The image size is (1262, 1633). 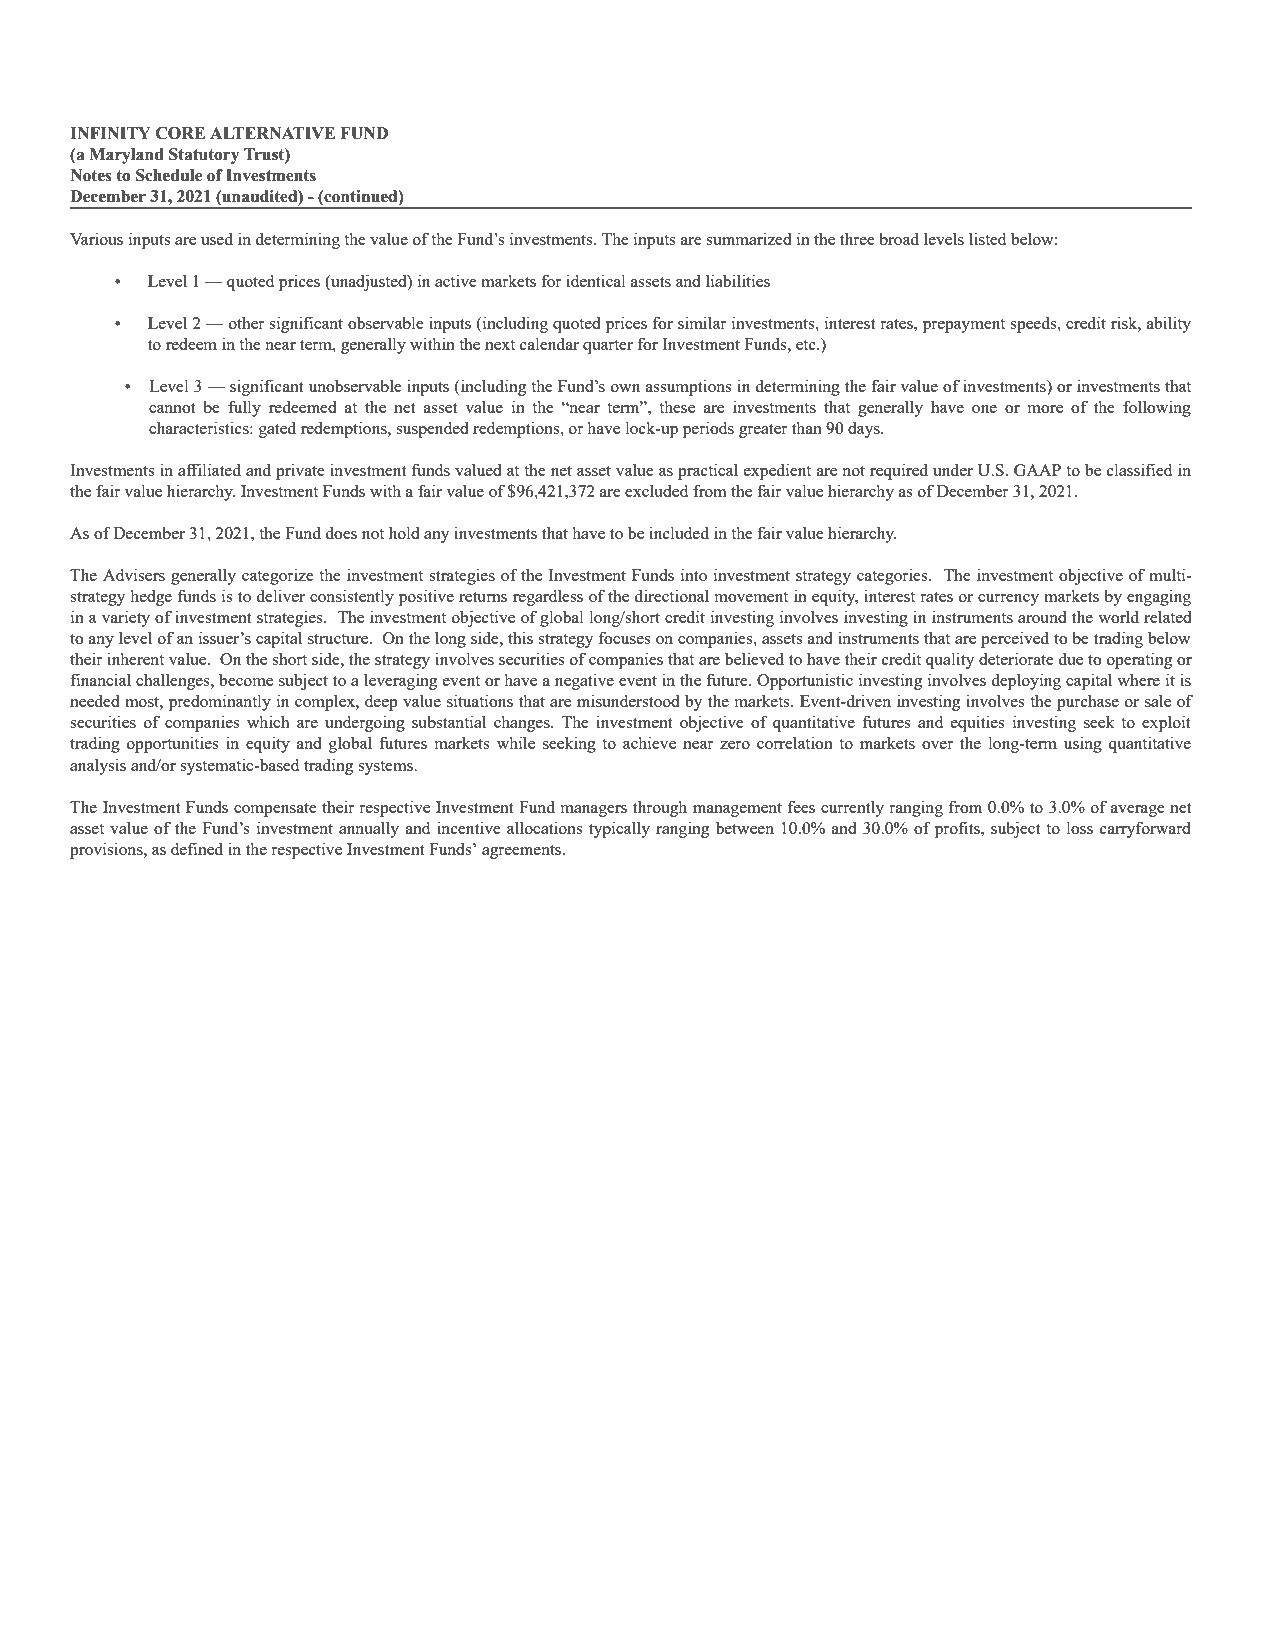 What do you see at coordinates (209, 469) in the page?
I see `affiliated` at bounding box center [209, 469].
